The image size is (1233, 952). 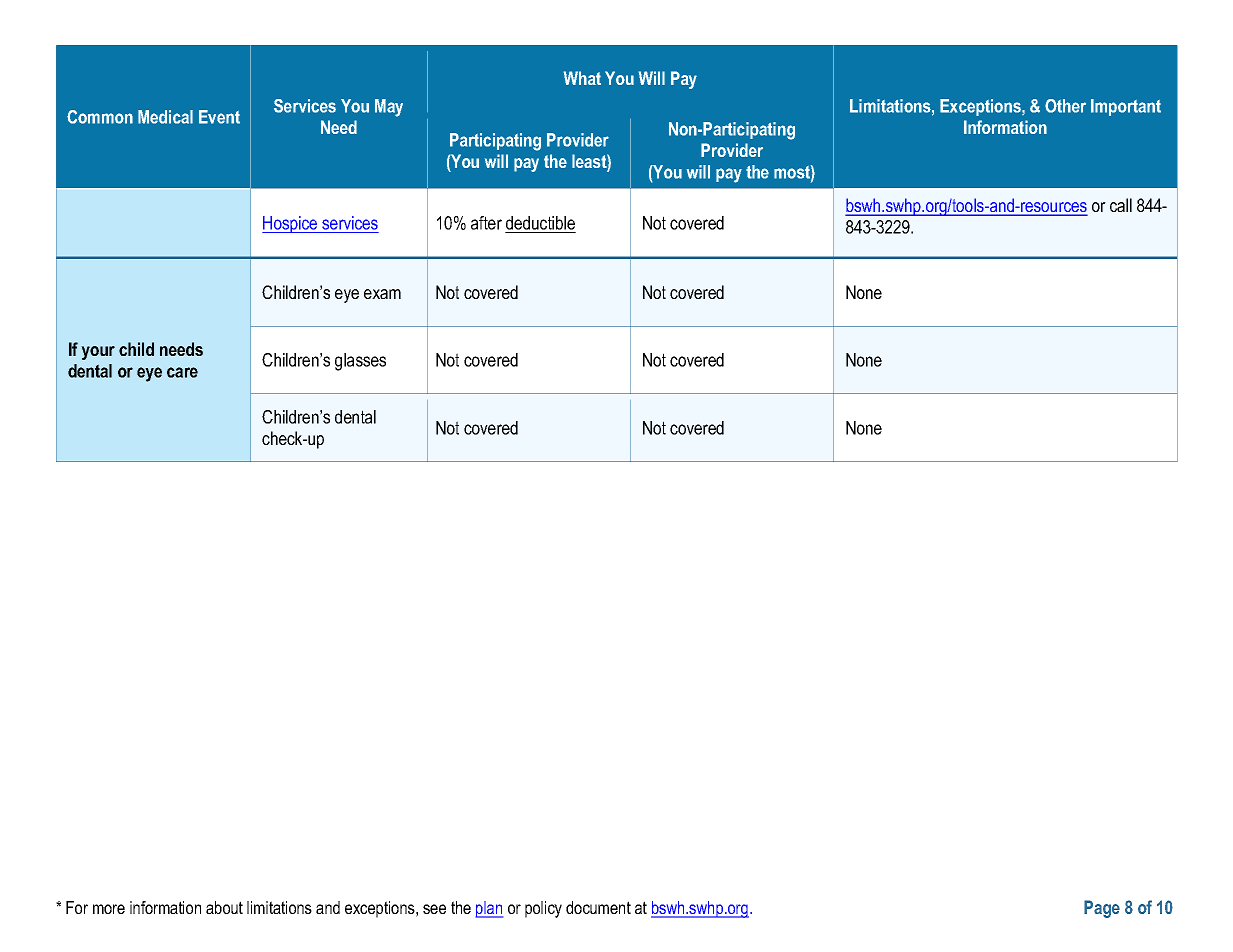 I want to click on Other, so click(x=1065, y=106).
